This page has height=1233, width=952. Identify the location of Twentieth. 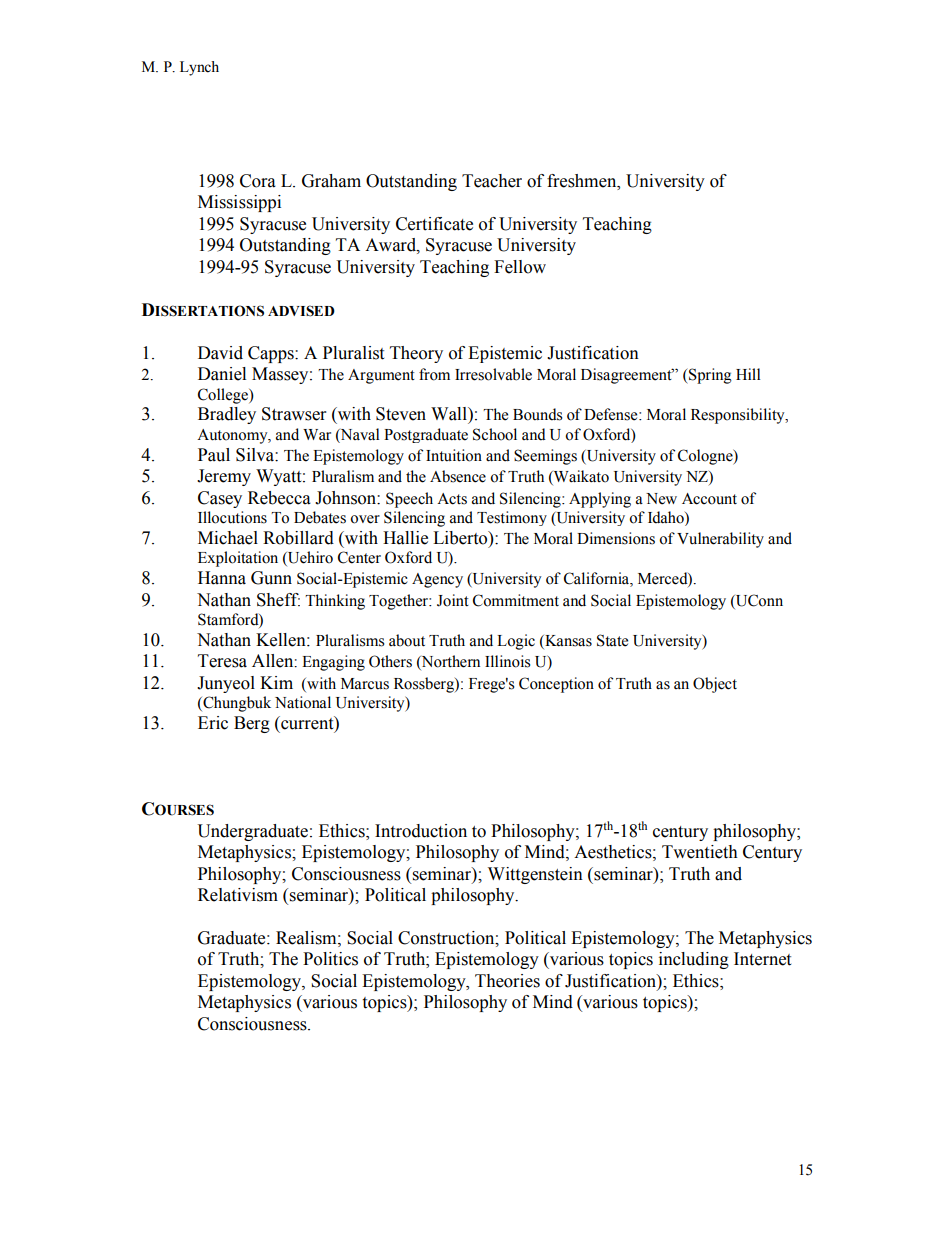
(700, 852).
